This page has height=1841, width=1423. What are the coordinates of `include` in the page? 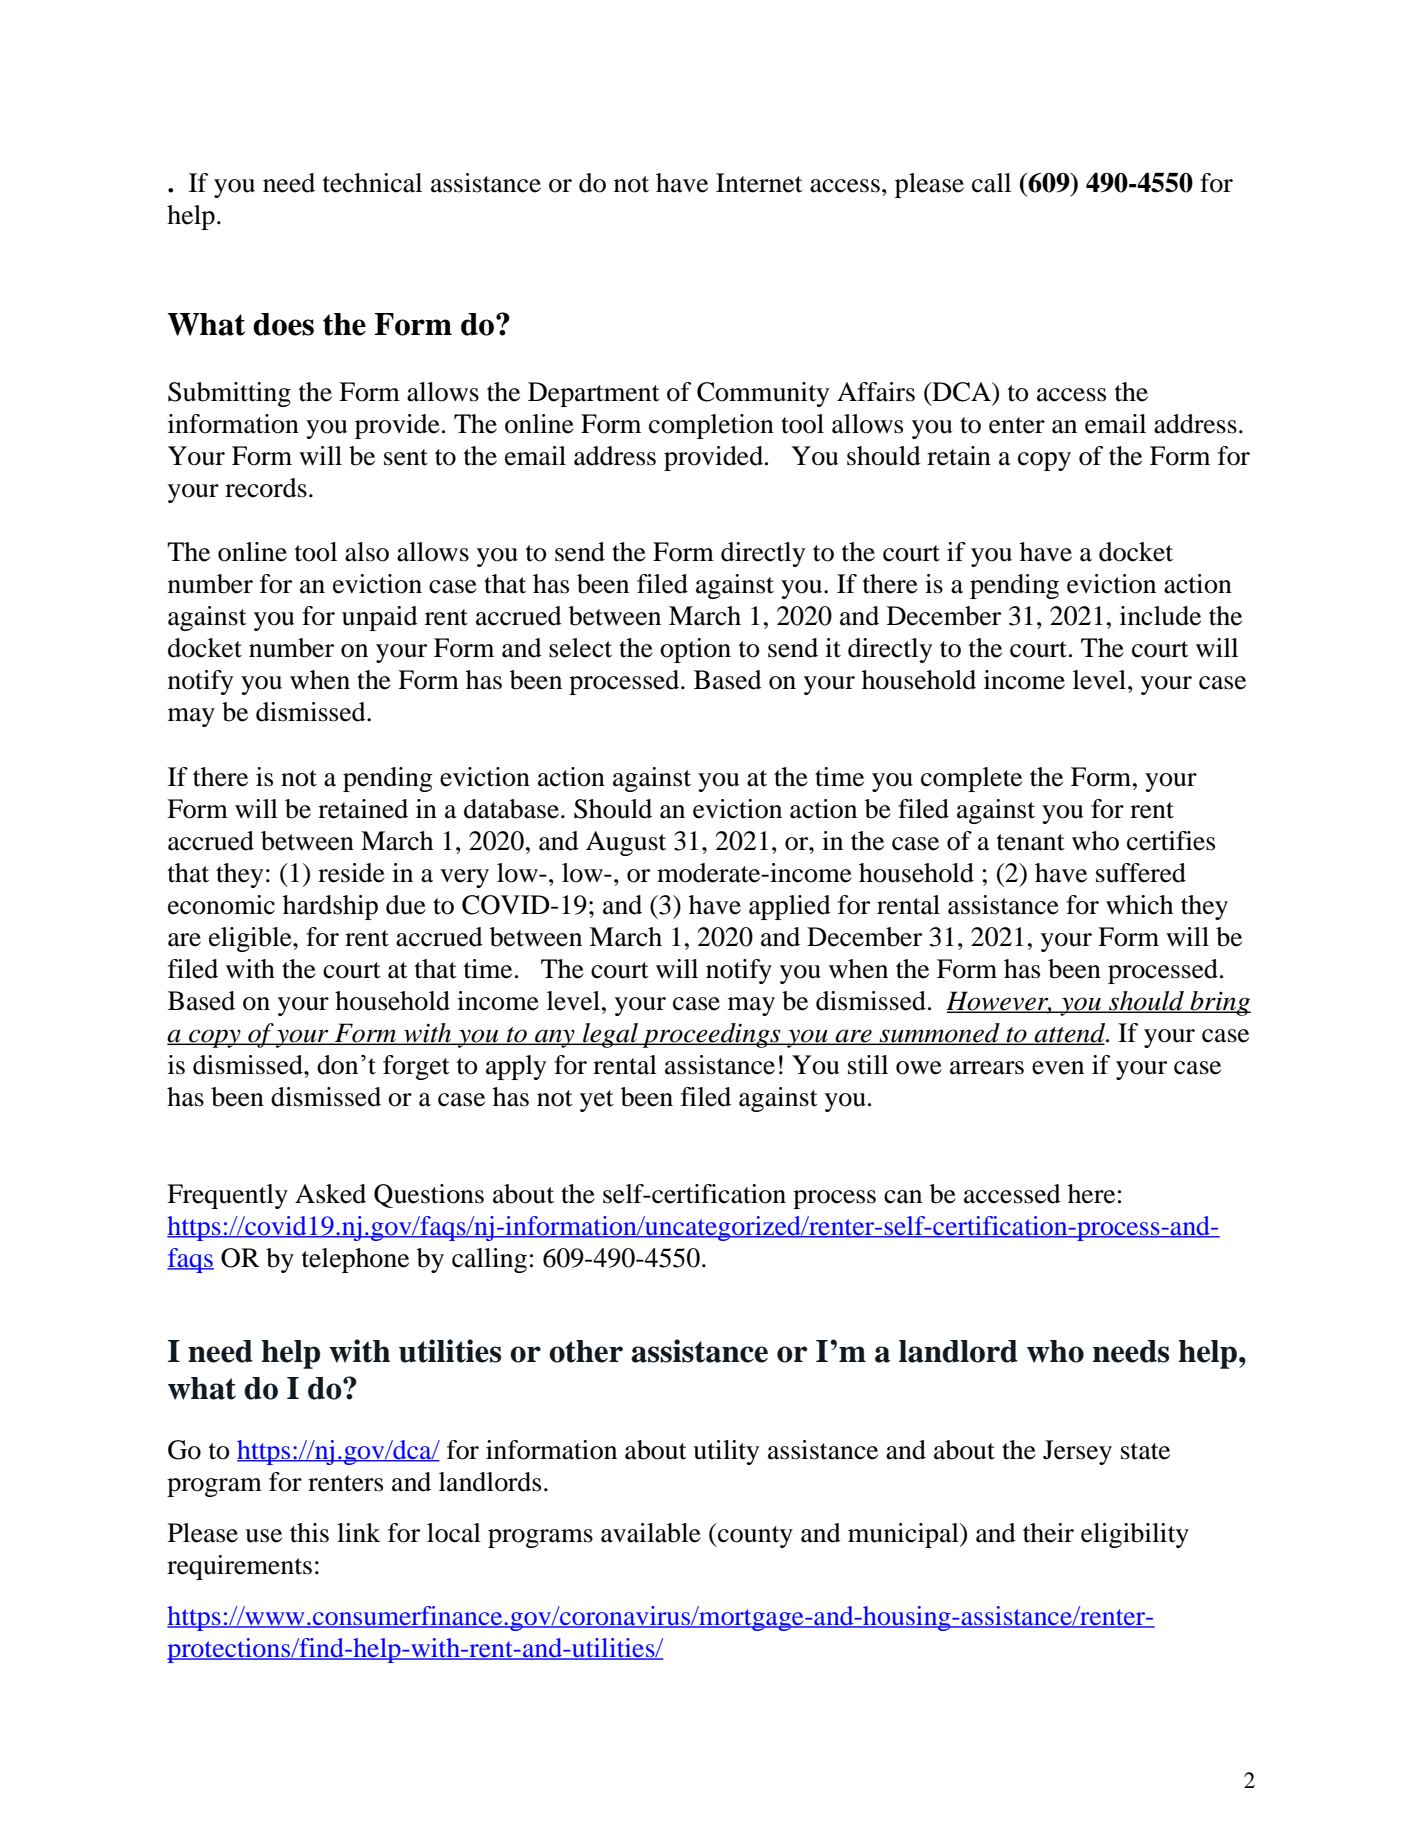 It's located at (1160, 616).
